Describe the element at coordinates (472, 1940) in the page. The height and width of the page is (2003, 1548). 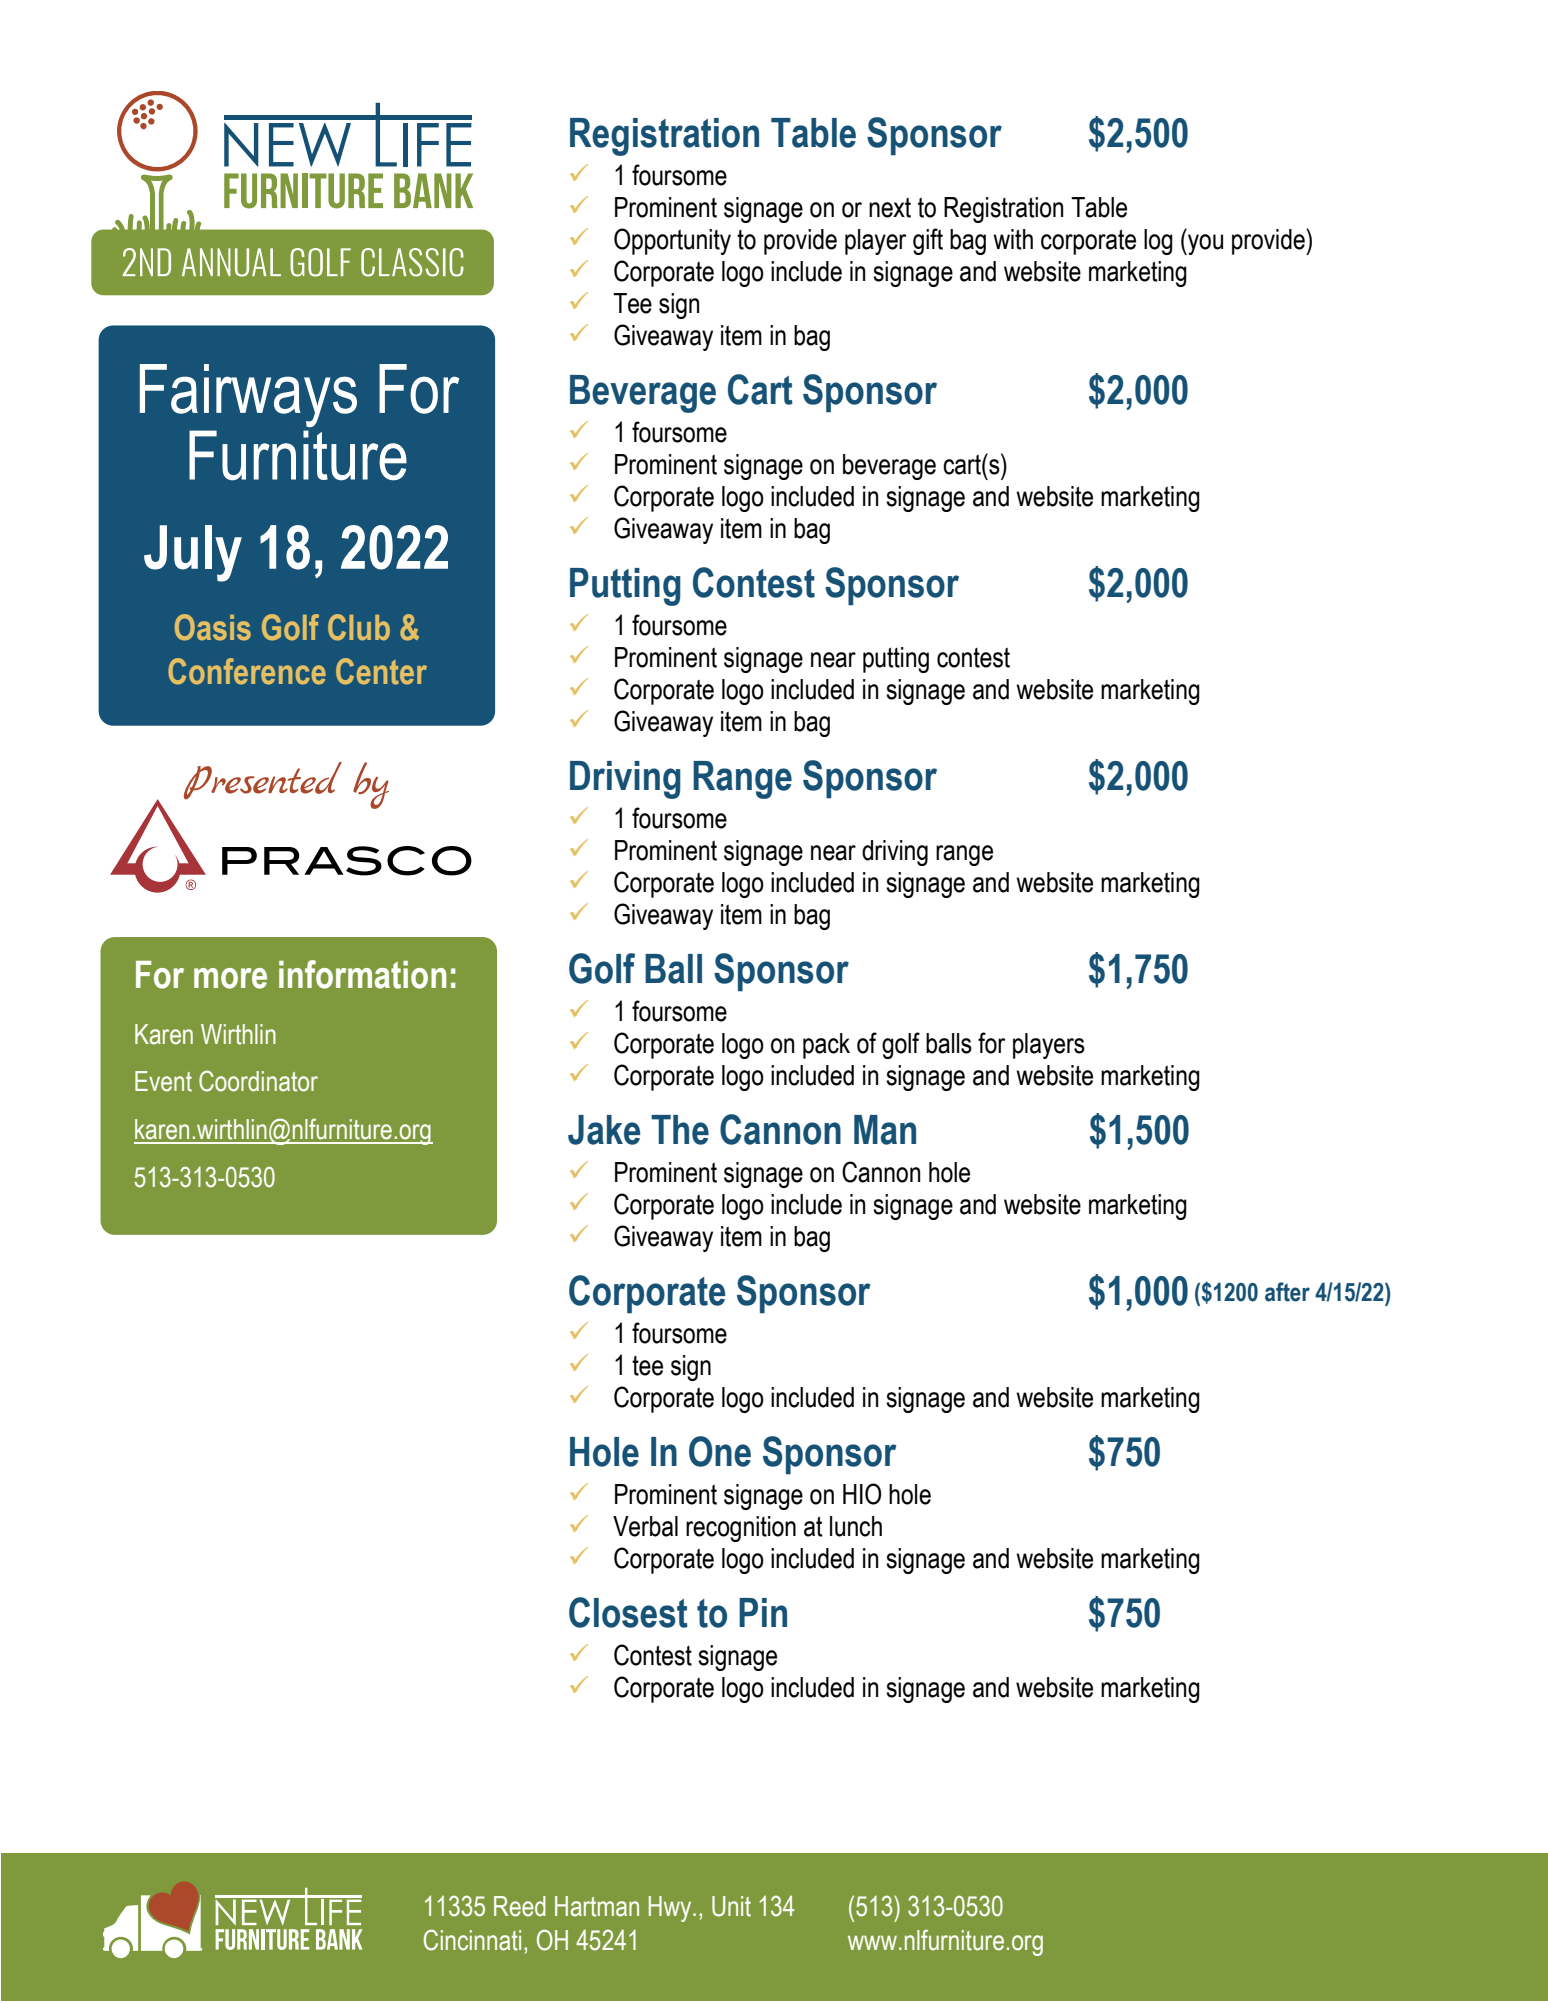
I see `Cincinnati` at that location.
